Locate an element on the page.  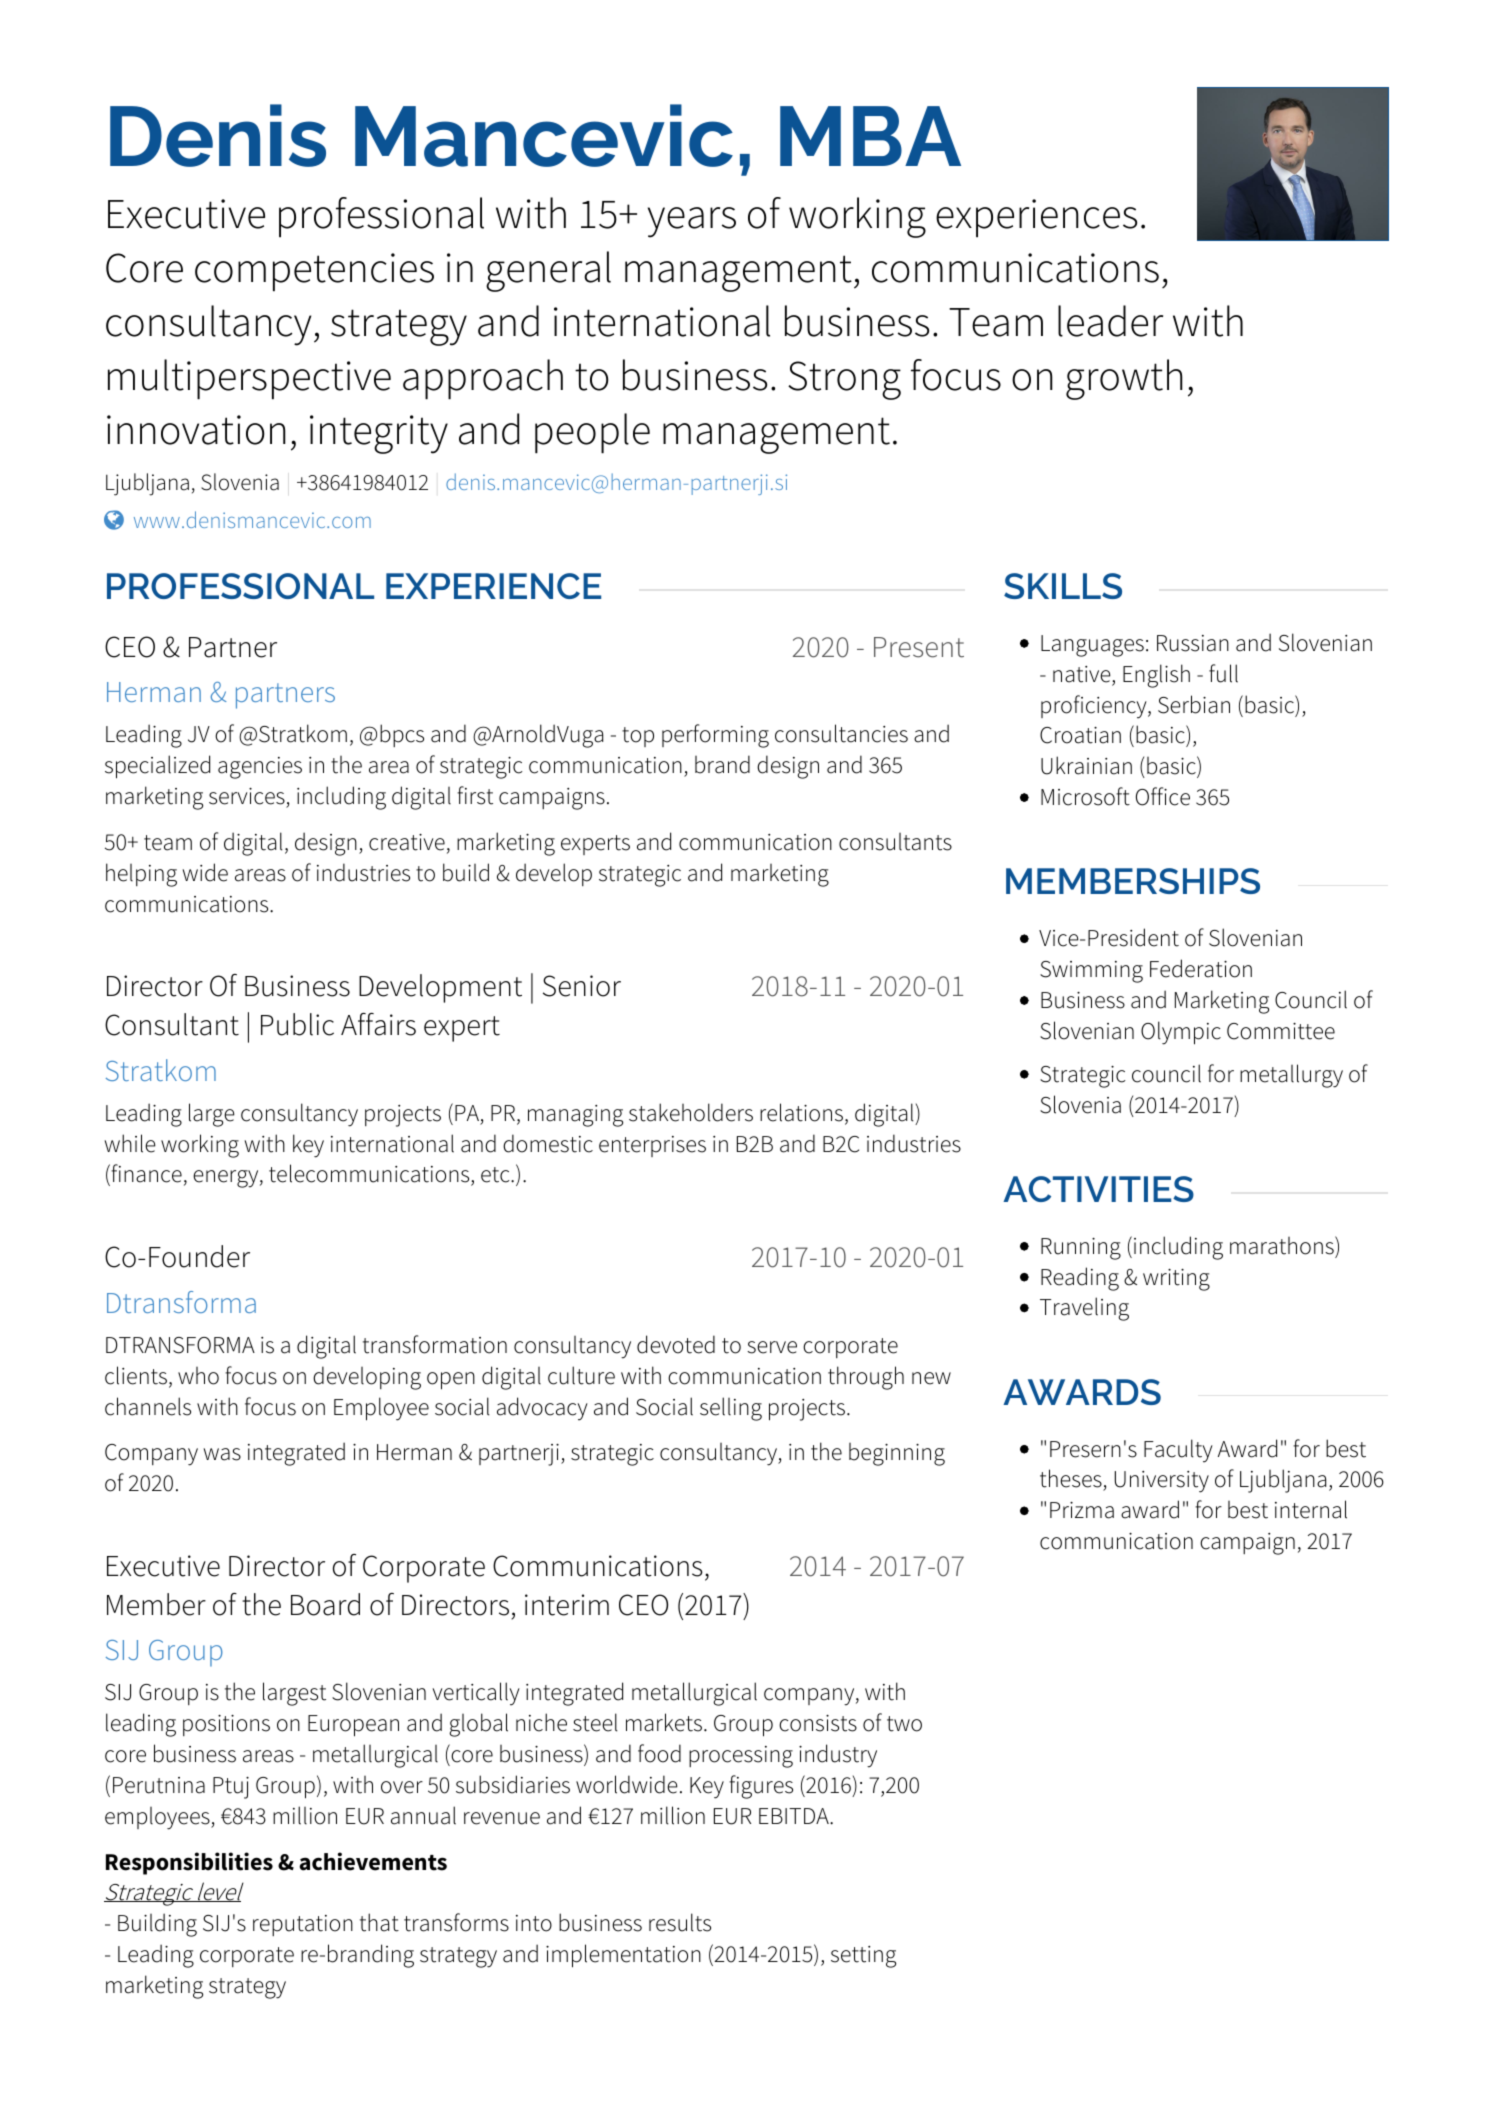
performing is located at coordinates (715, 736).
